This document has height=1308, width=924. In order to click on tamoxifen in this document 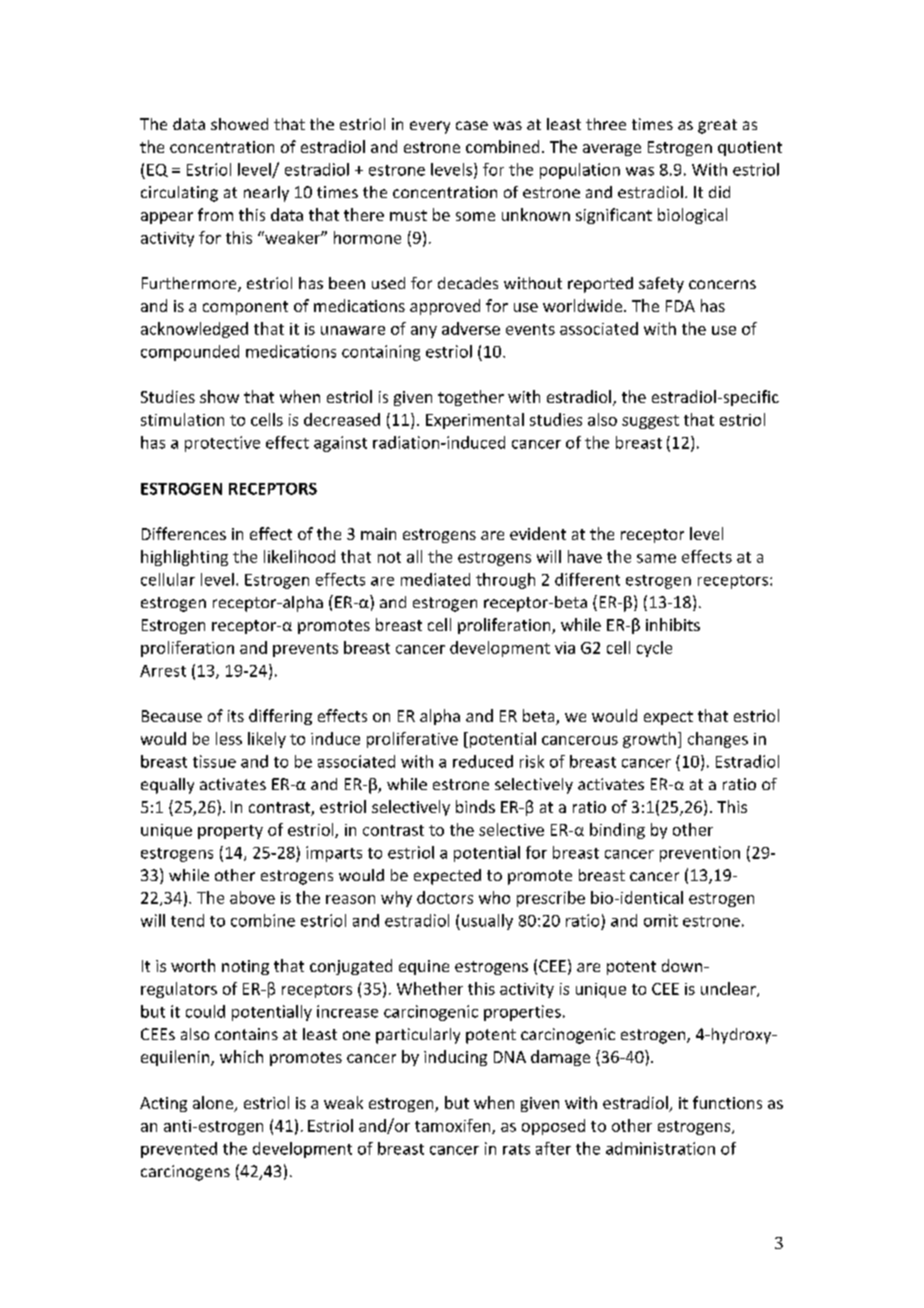, I will do `click(454, 1126)`.
